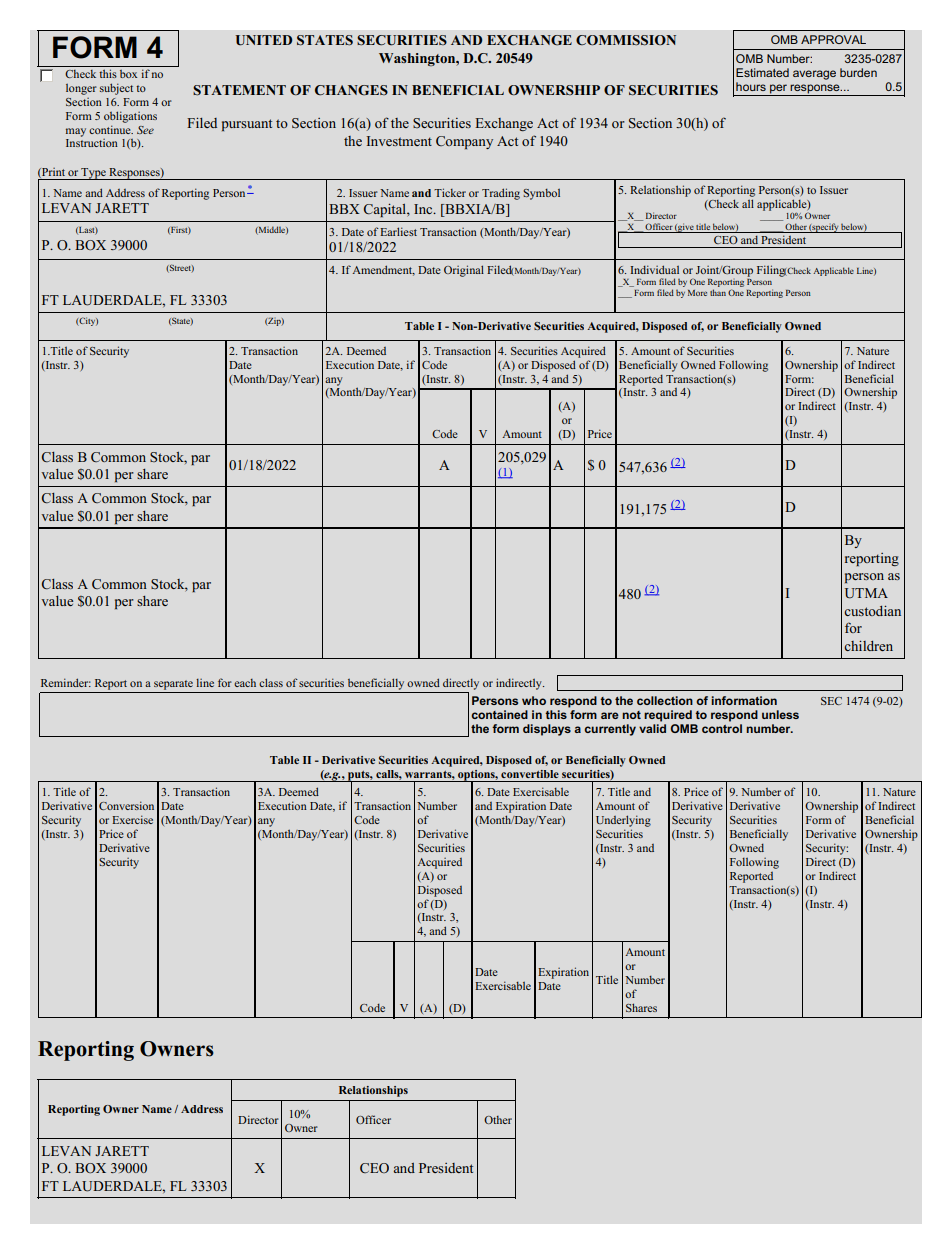 The height and width of the screenshot is (1233, 952). I want to click on displays, so click(547, 730).
